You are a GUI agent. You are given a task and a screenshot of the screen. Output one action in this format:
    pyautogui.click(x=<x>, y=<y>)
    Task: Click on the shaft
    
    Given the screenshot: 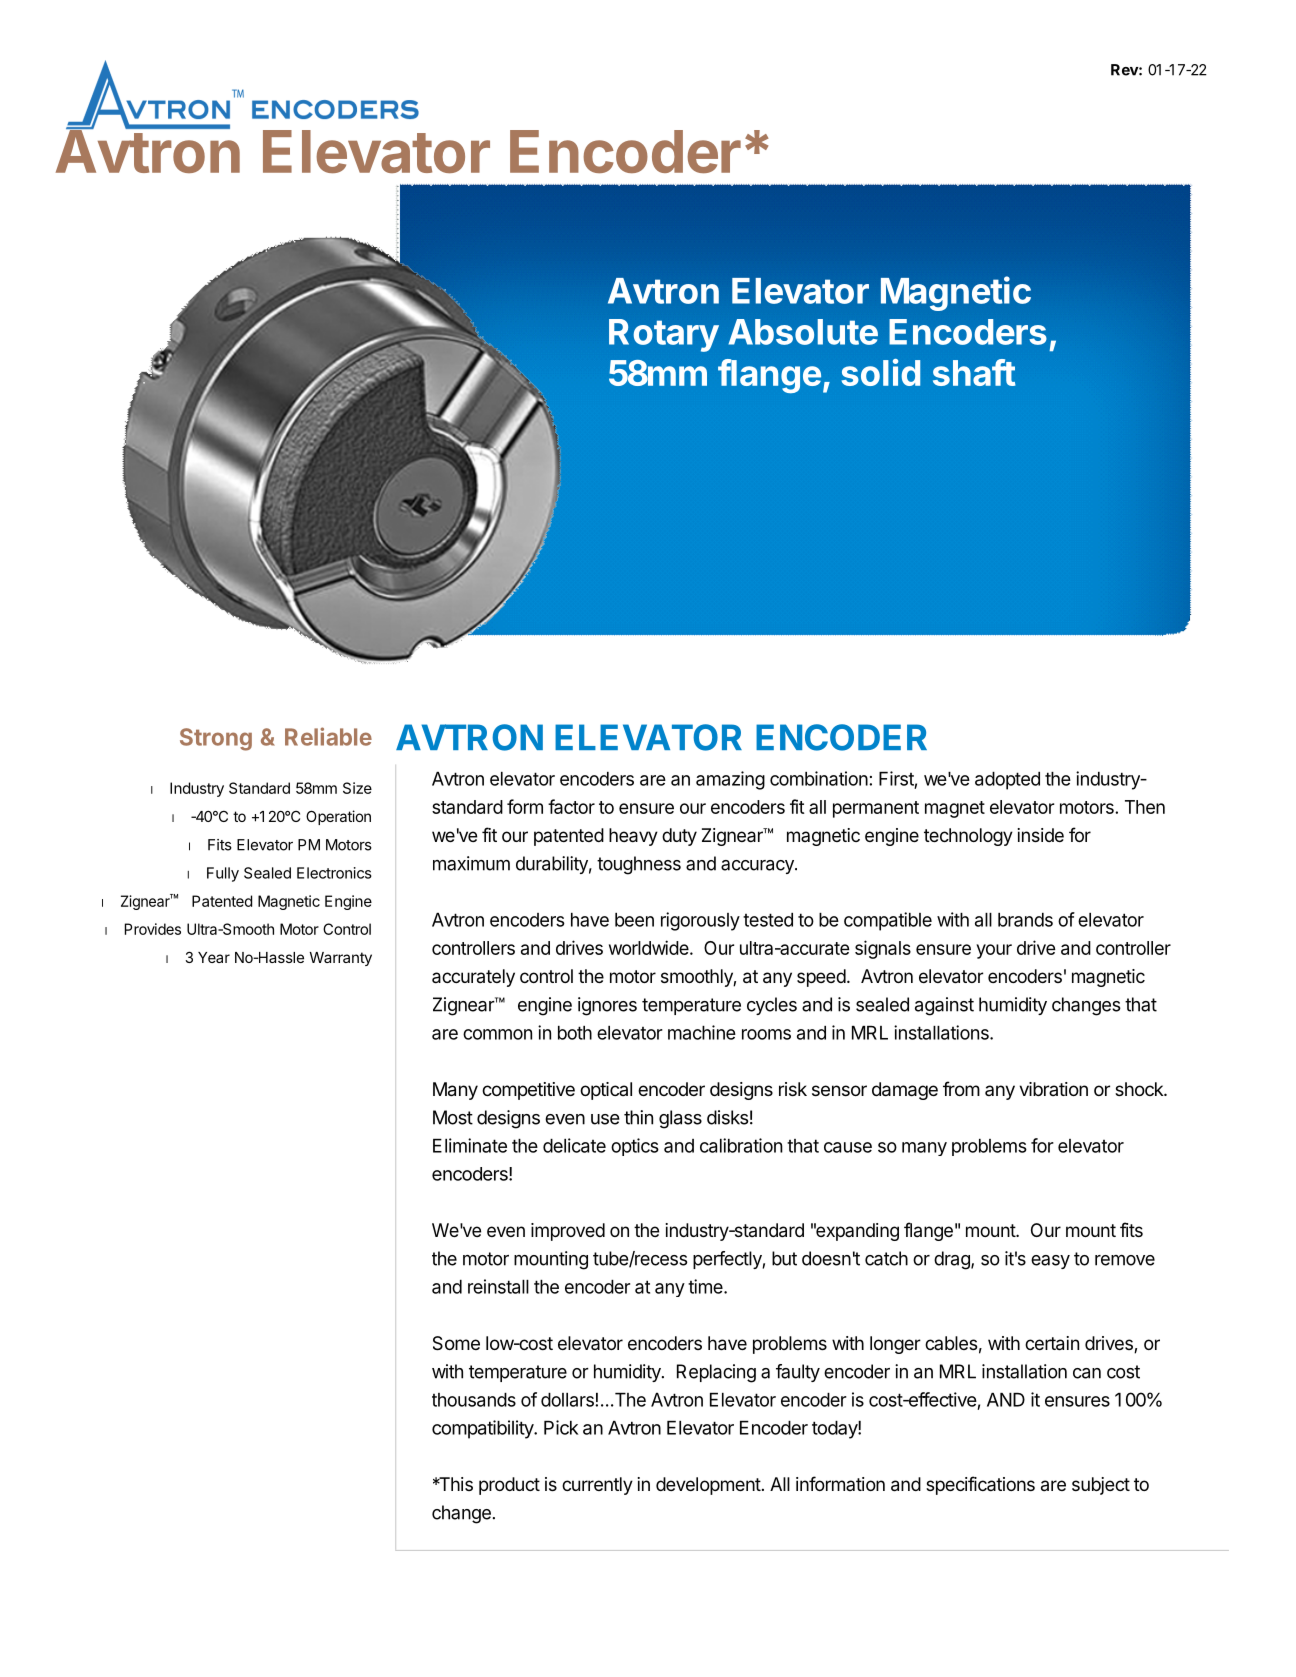 What is the action you would take?
    pyautogui.click(x=974, y=372)
